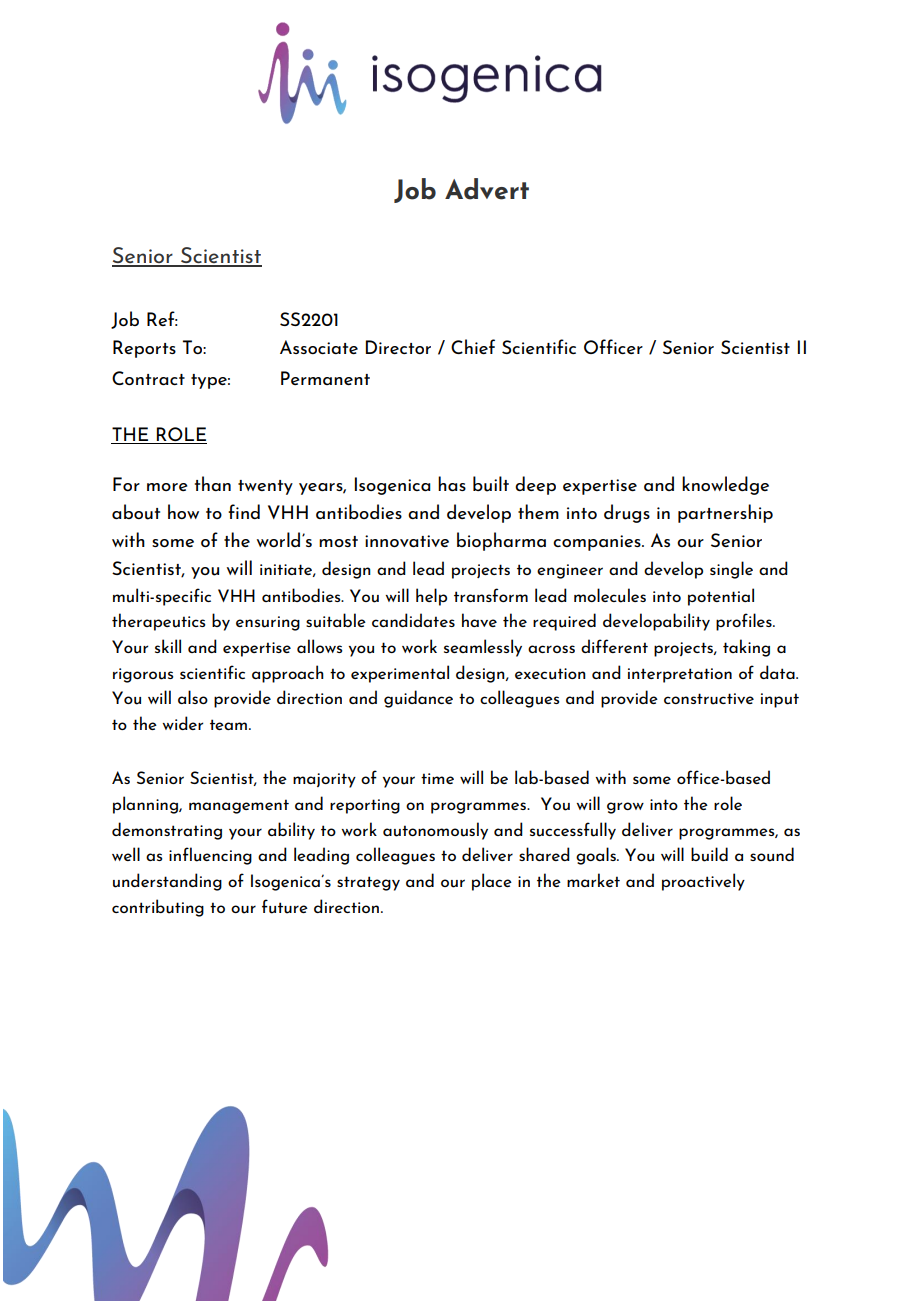 The width and height of the image is (924, 1308). What do you see at coordinates (492, 882) in the image?
I see `place` at bounding box center [492, 882].
